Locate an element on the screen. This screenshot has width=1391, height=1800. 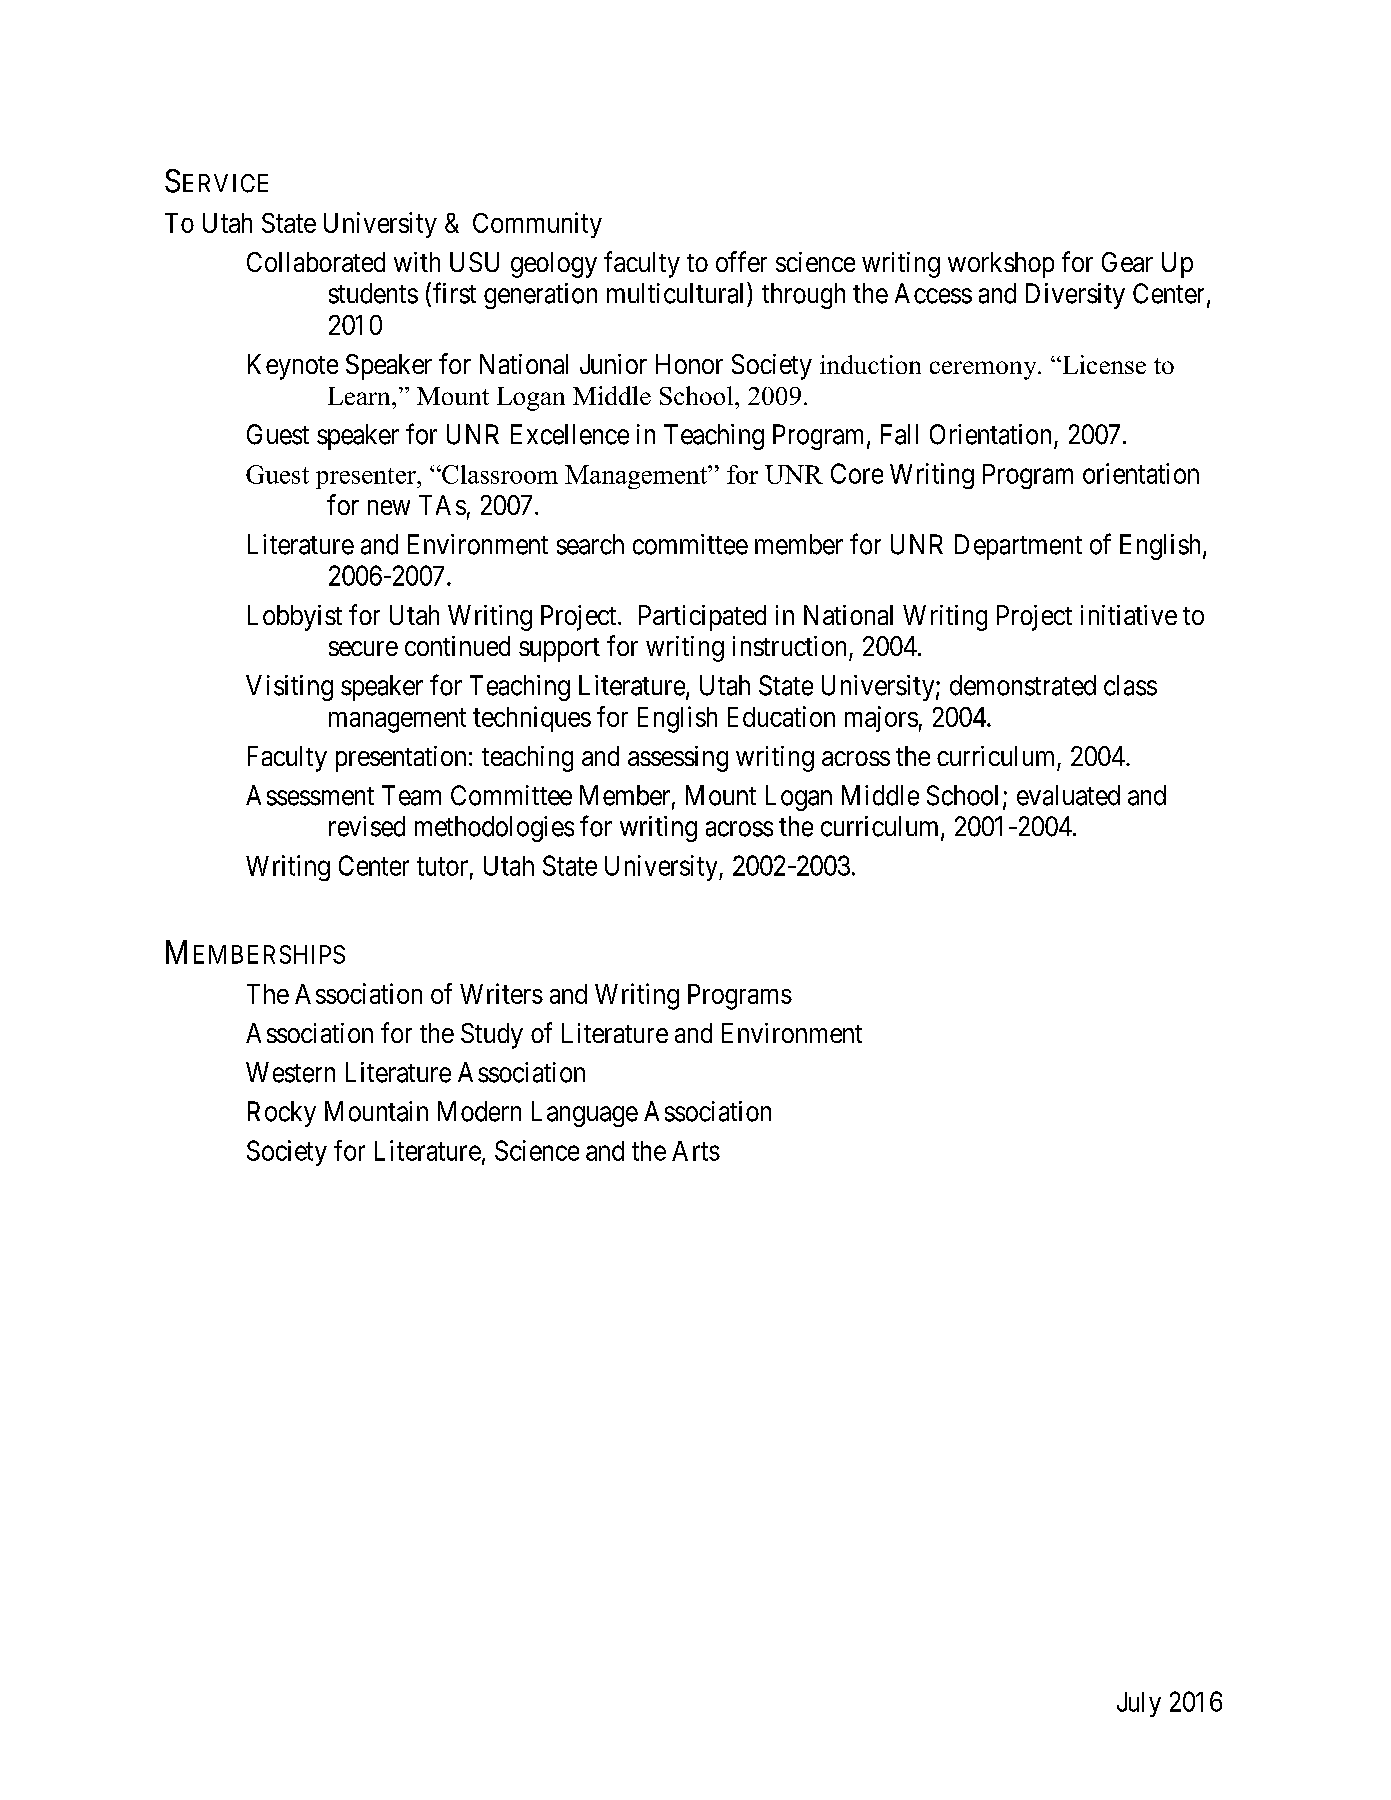
secure is located at coordinates (363, 648).
